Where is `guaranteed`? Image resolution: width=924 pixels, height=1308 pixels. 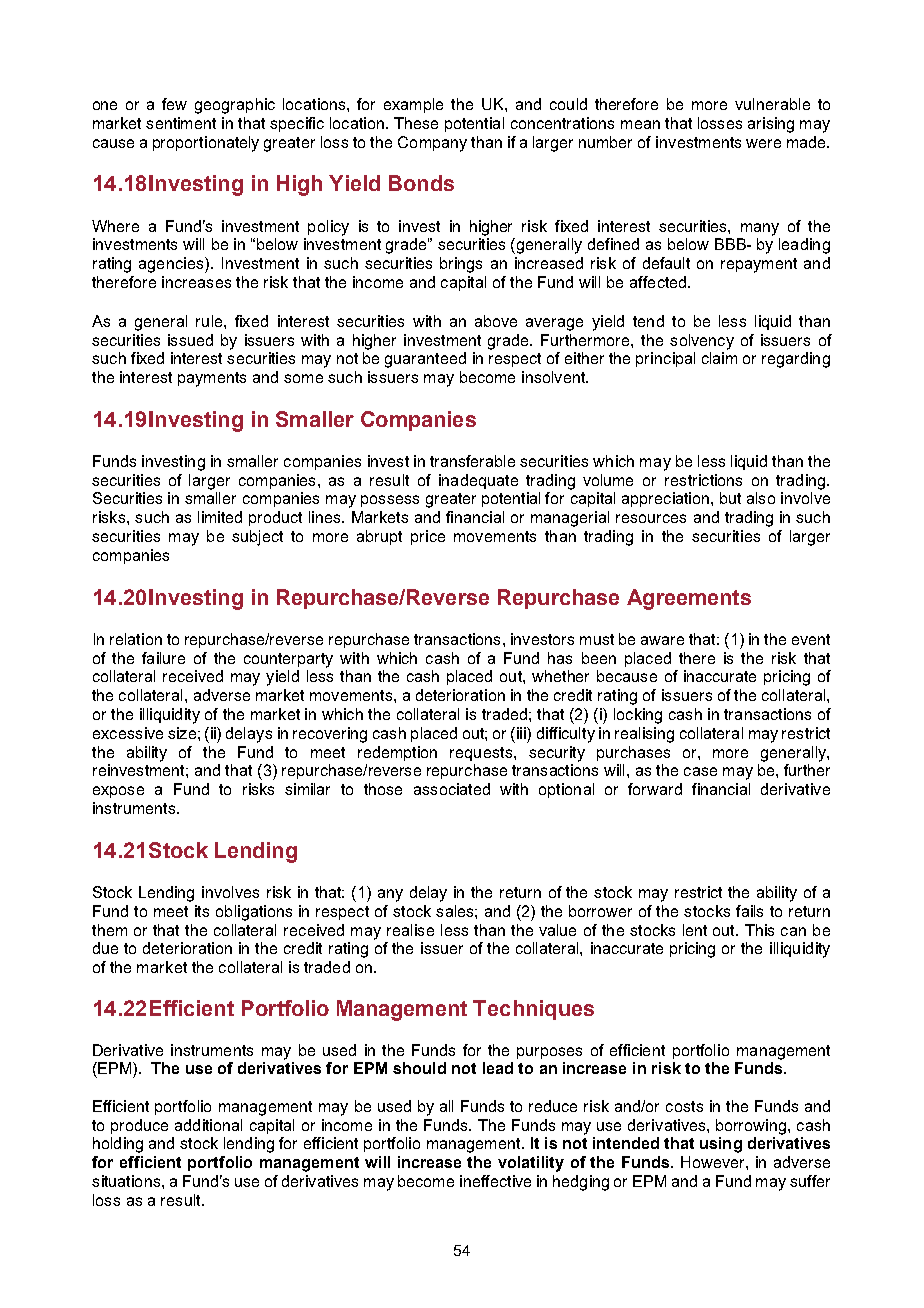 guaranteed is located at coordinates (425, 360).
